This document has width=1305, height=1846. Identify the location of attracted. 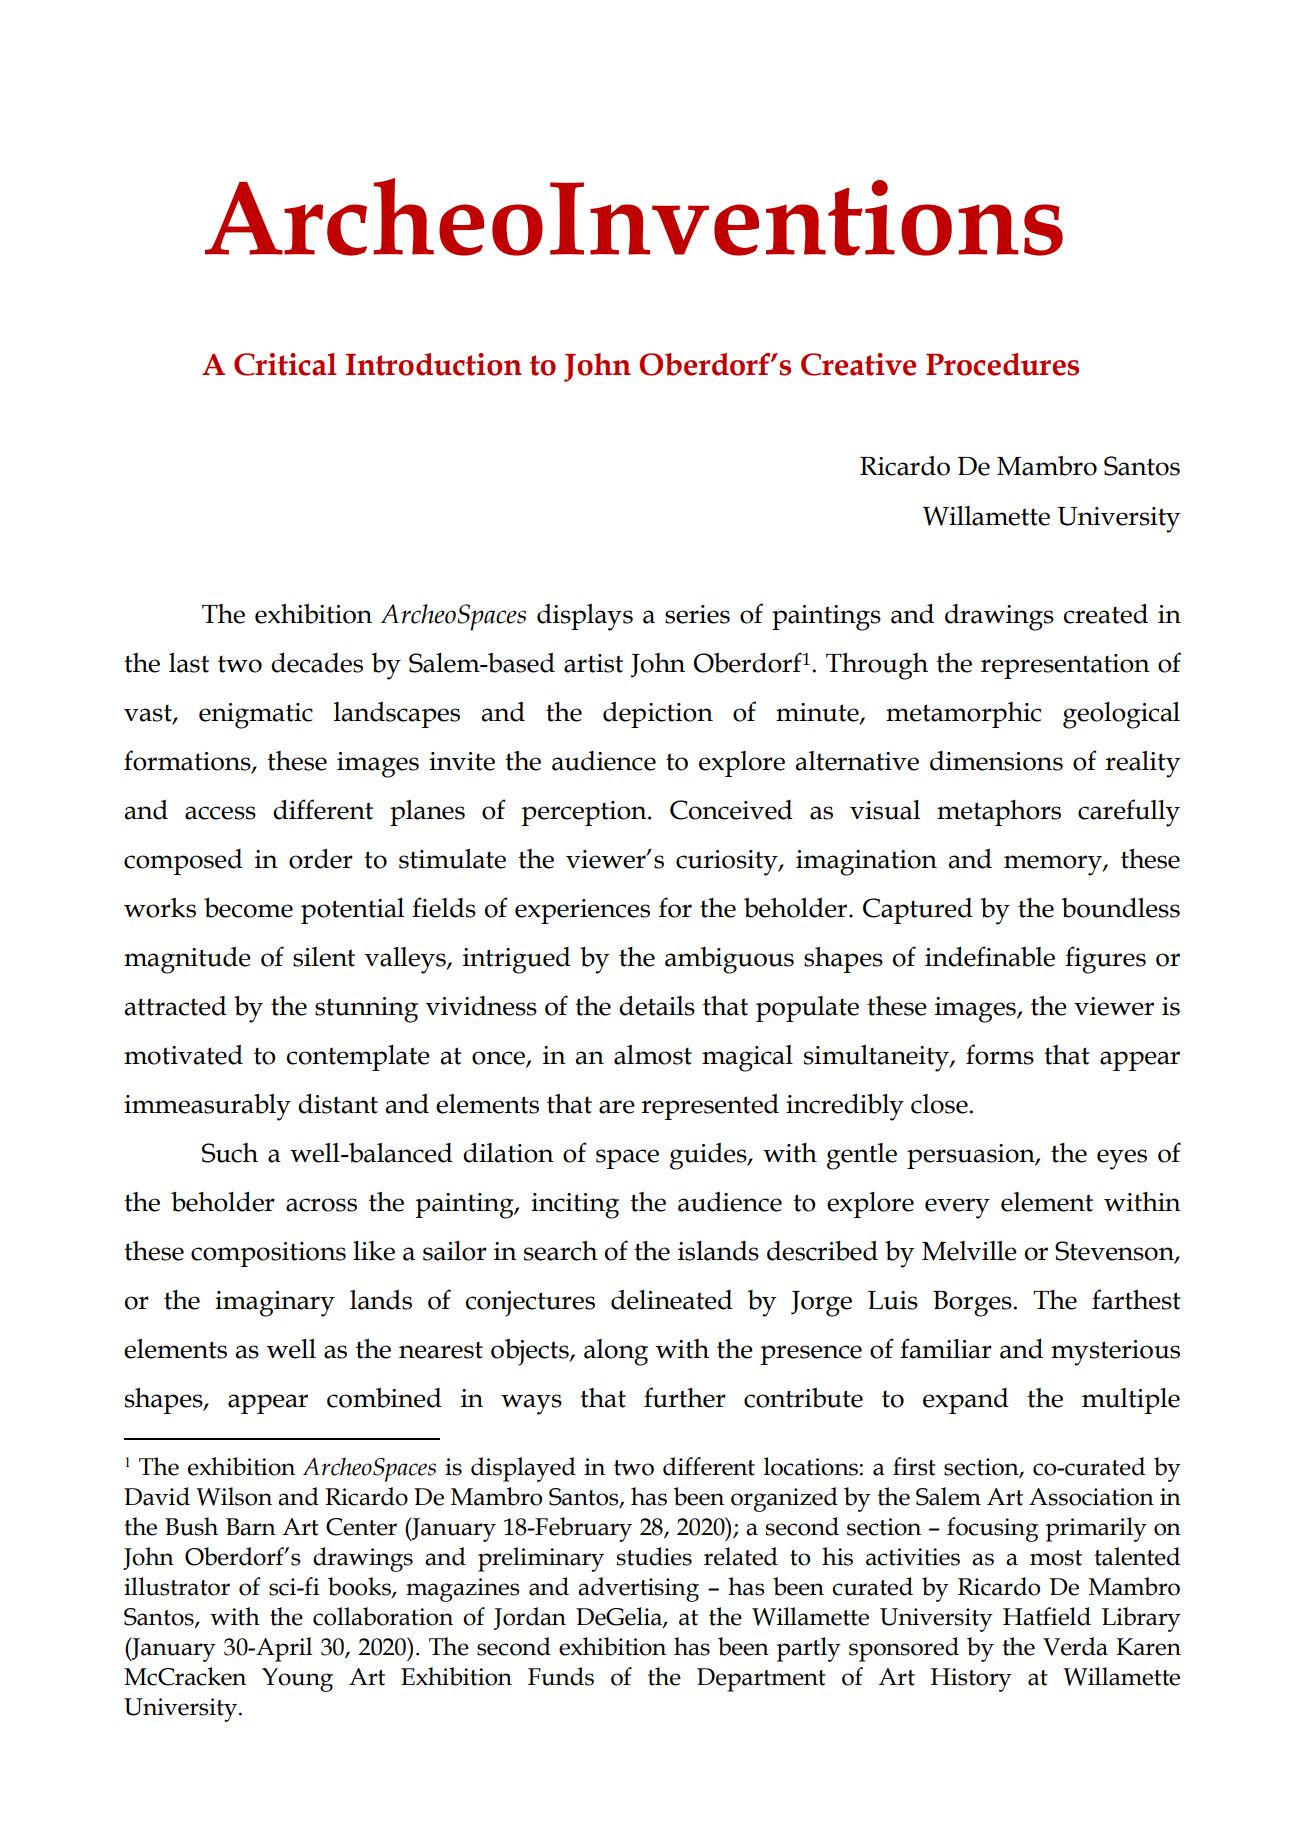
(175, 1006).
